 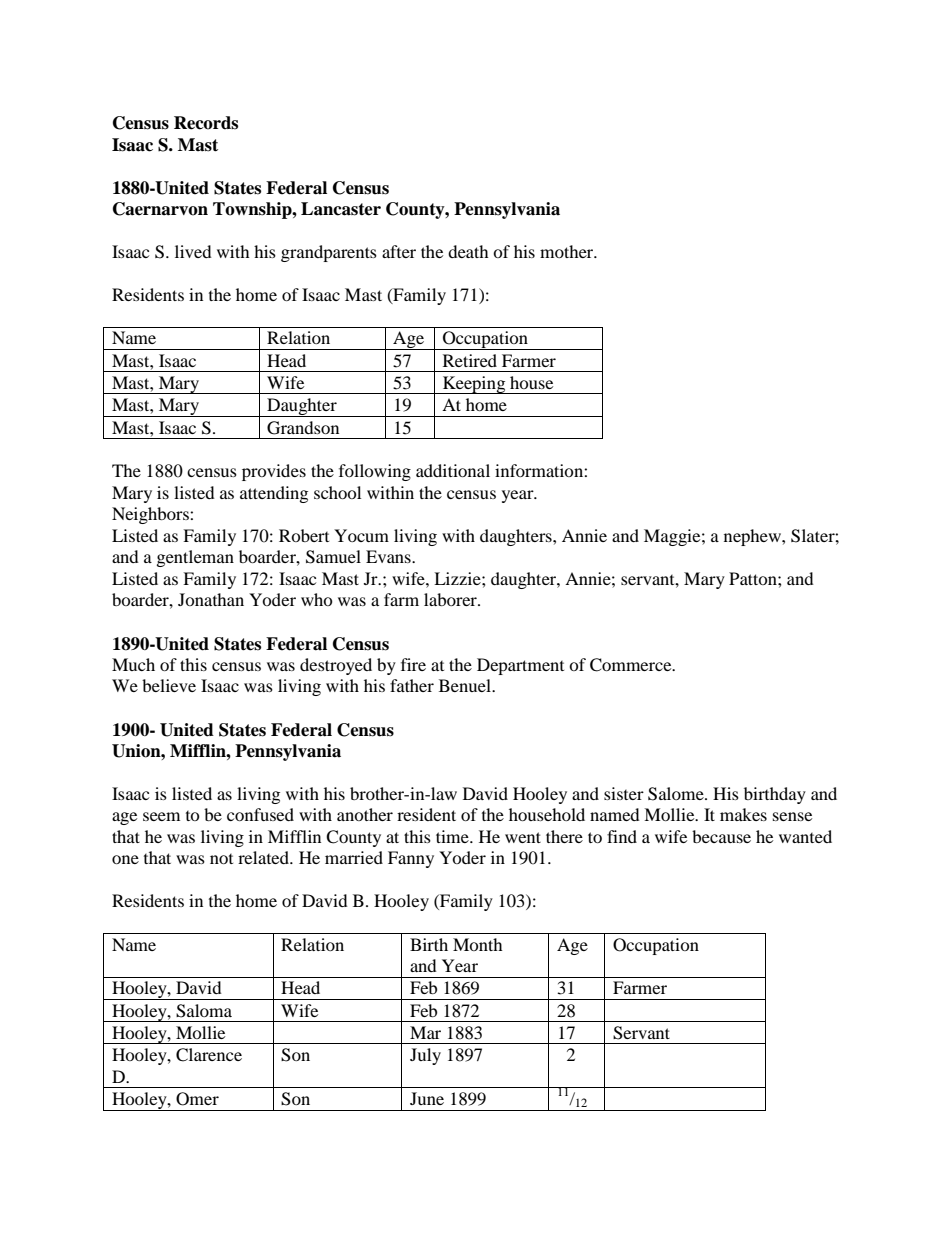 What do you see at coordinates (721, 836) in the document?
I see `because` at bounding box center [721, 836].
